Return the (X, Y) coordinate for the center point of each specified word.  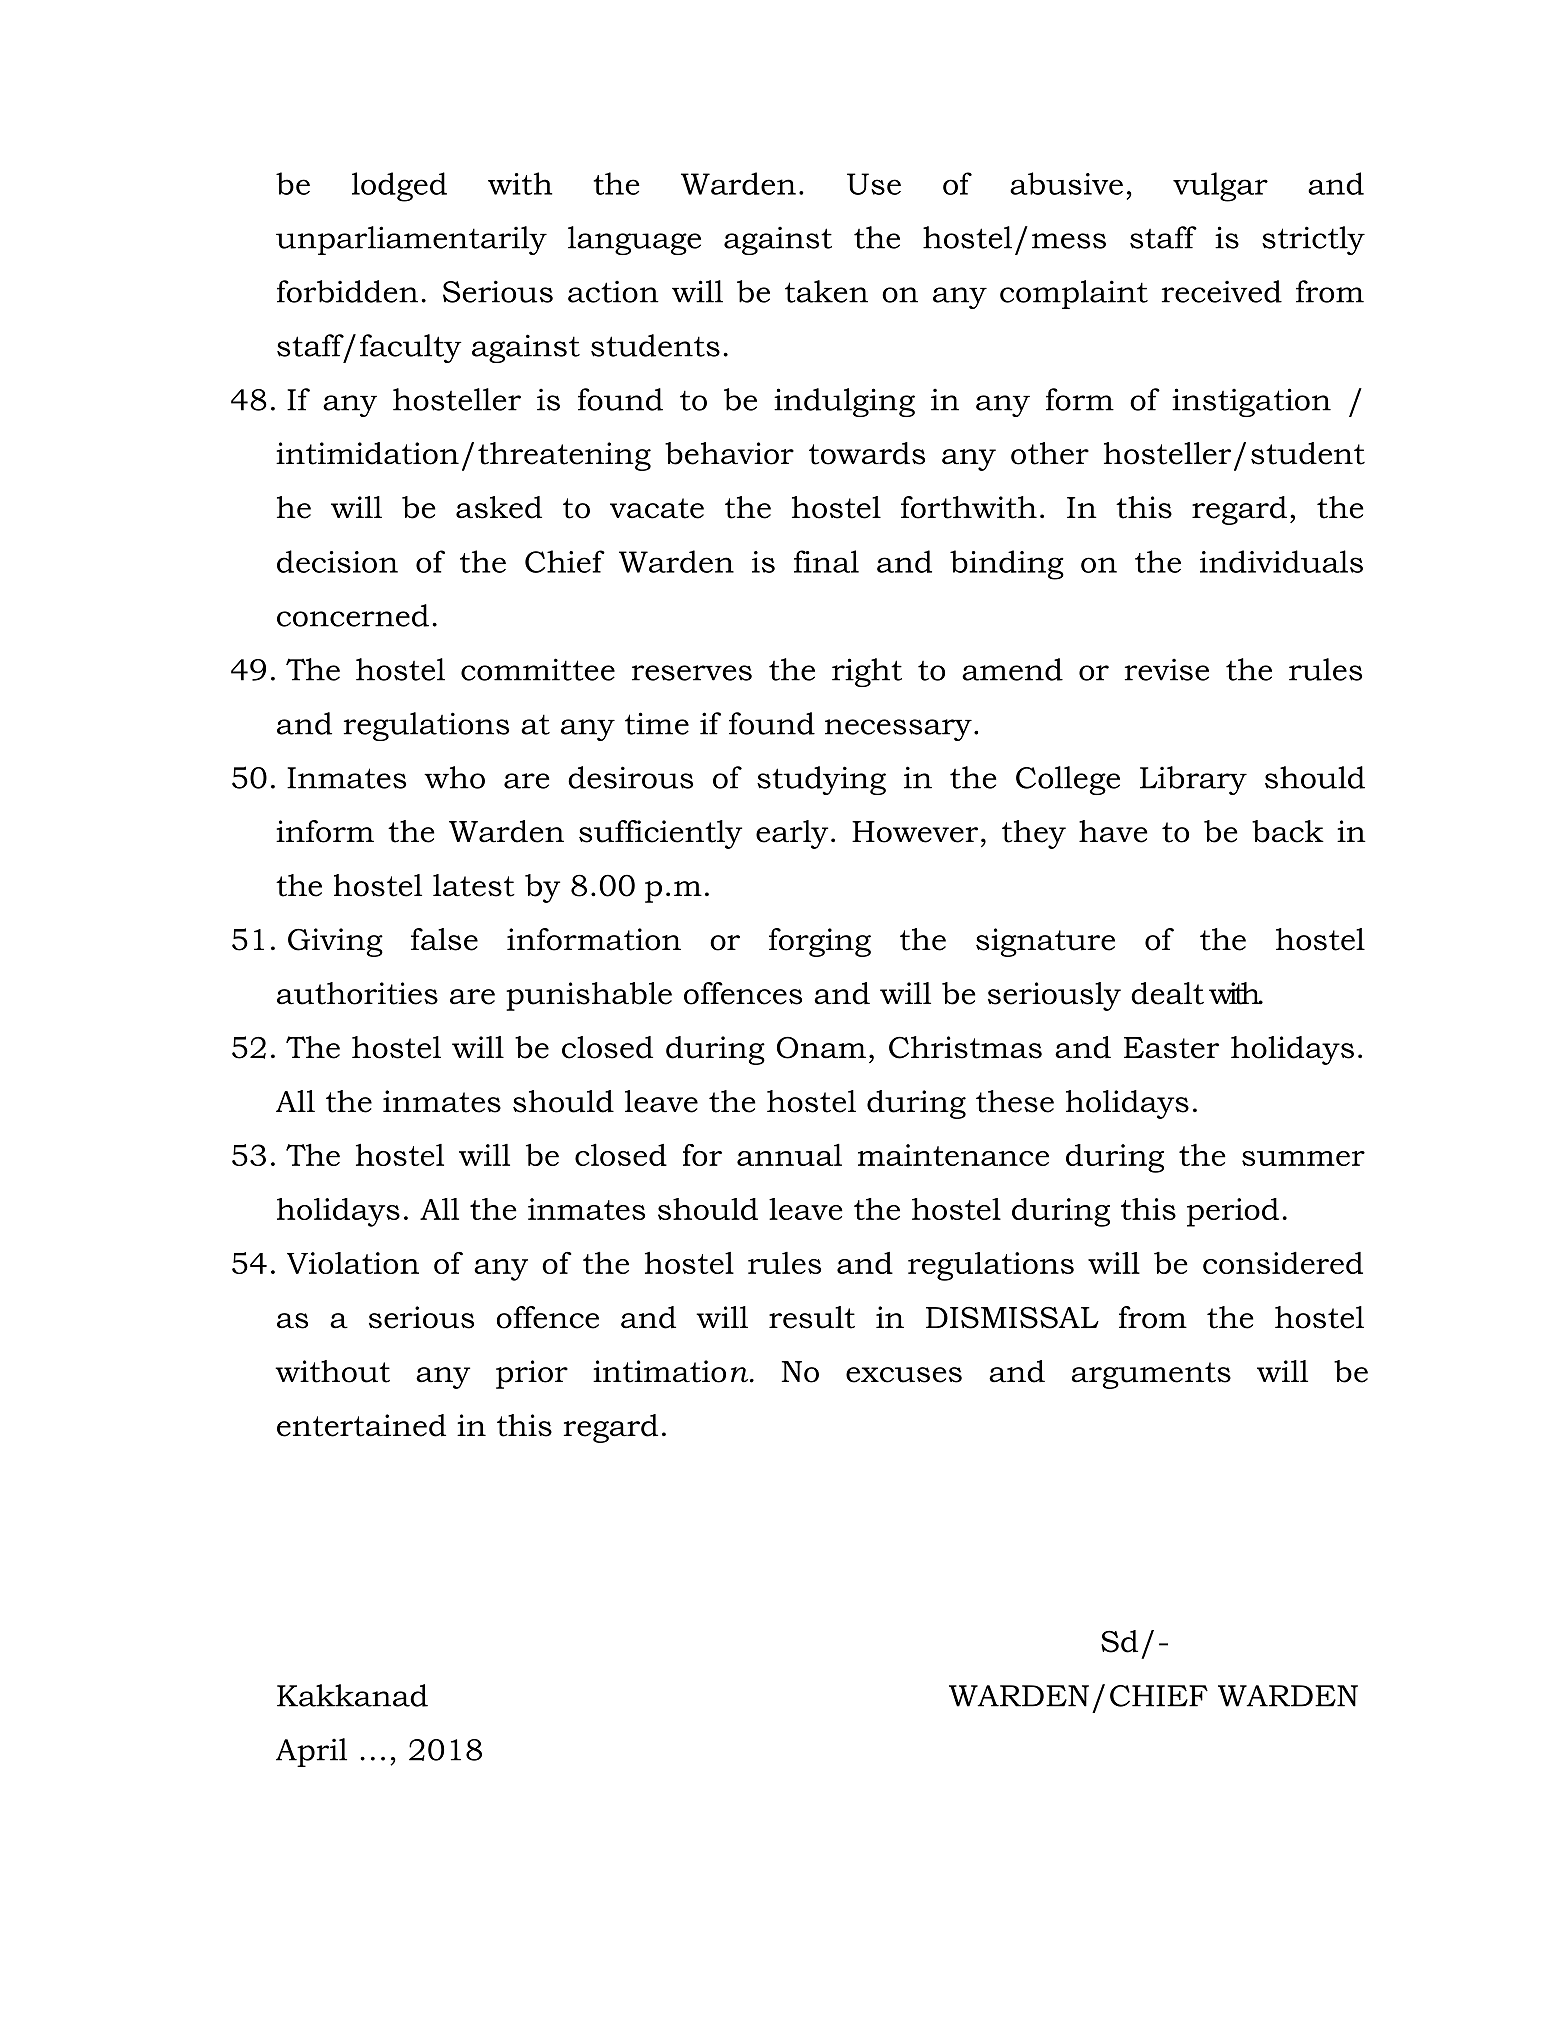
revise (1167, 669)
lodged (399, 187)
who (454, 777)
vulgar (1220, 187)
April (311, 1752)
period (1233, 1212)
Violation (353, 1263)
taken (826, 291)
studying (821, 780)
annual (789, 1154)
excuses (904, 1375)
